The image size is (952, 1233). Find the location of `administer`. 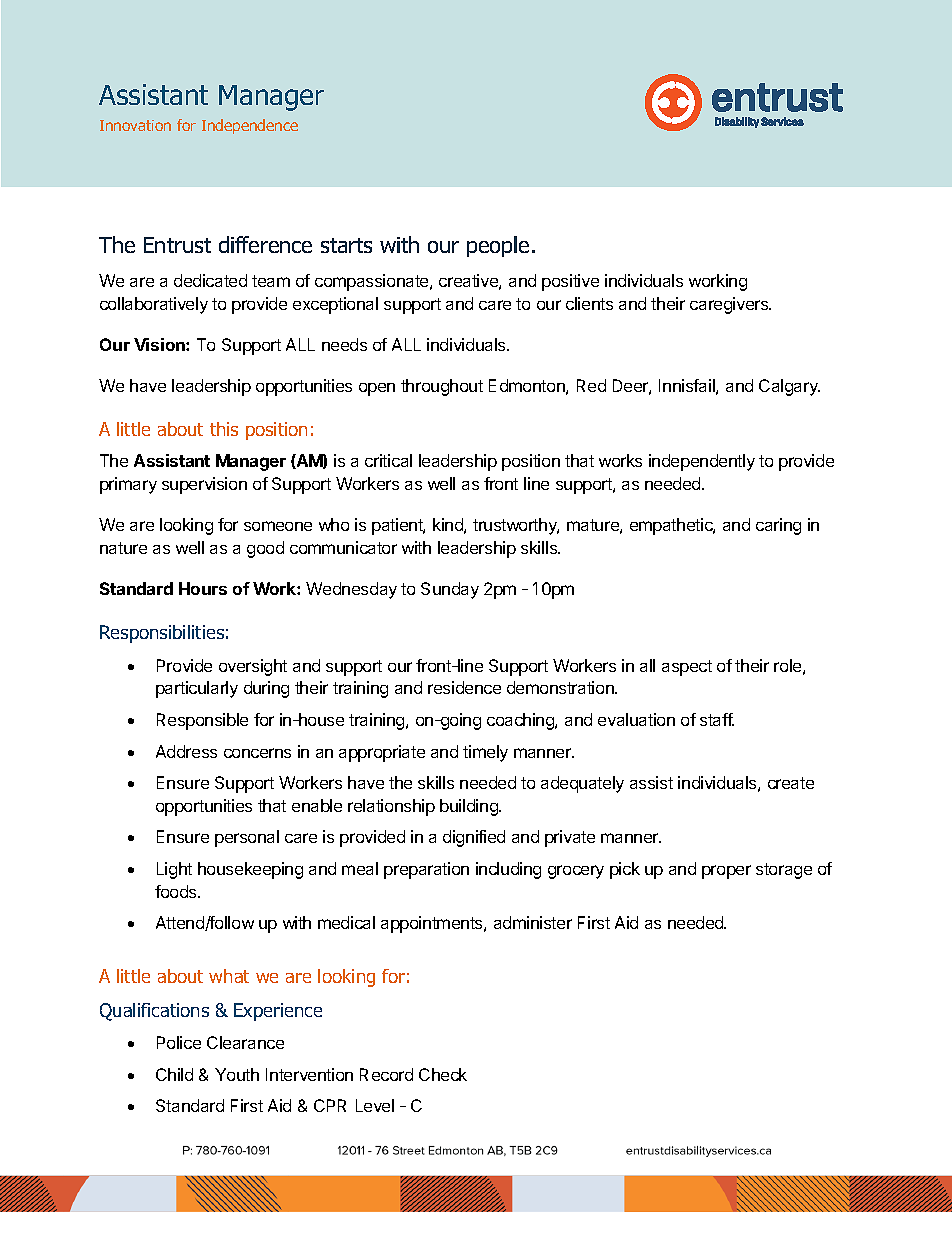

administer is located at coordinates (533, 922).
